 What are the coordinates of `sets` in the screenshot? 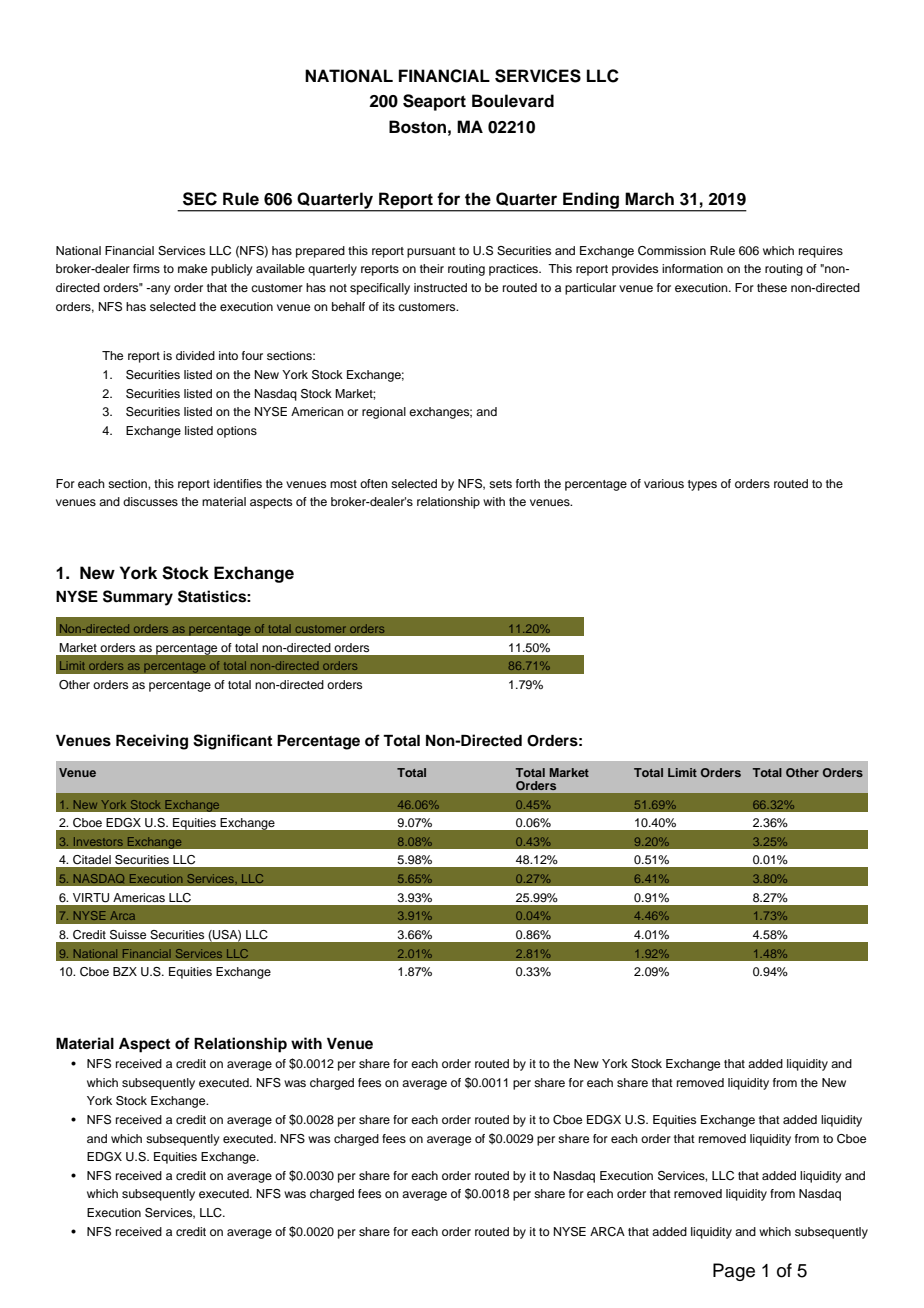 It's located at (500, 484).
